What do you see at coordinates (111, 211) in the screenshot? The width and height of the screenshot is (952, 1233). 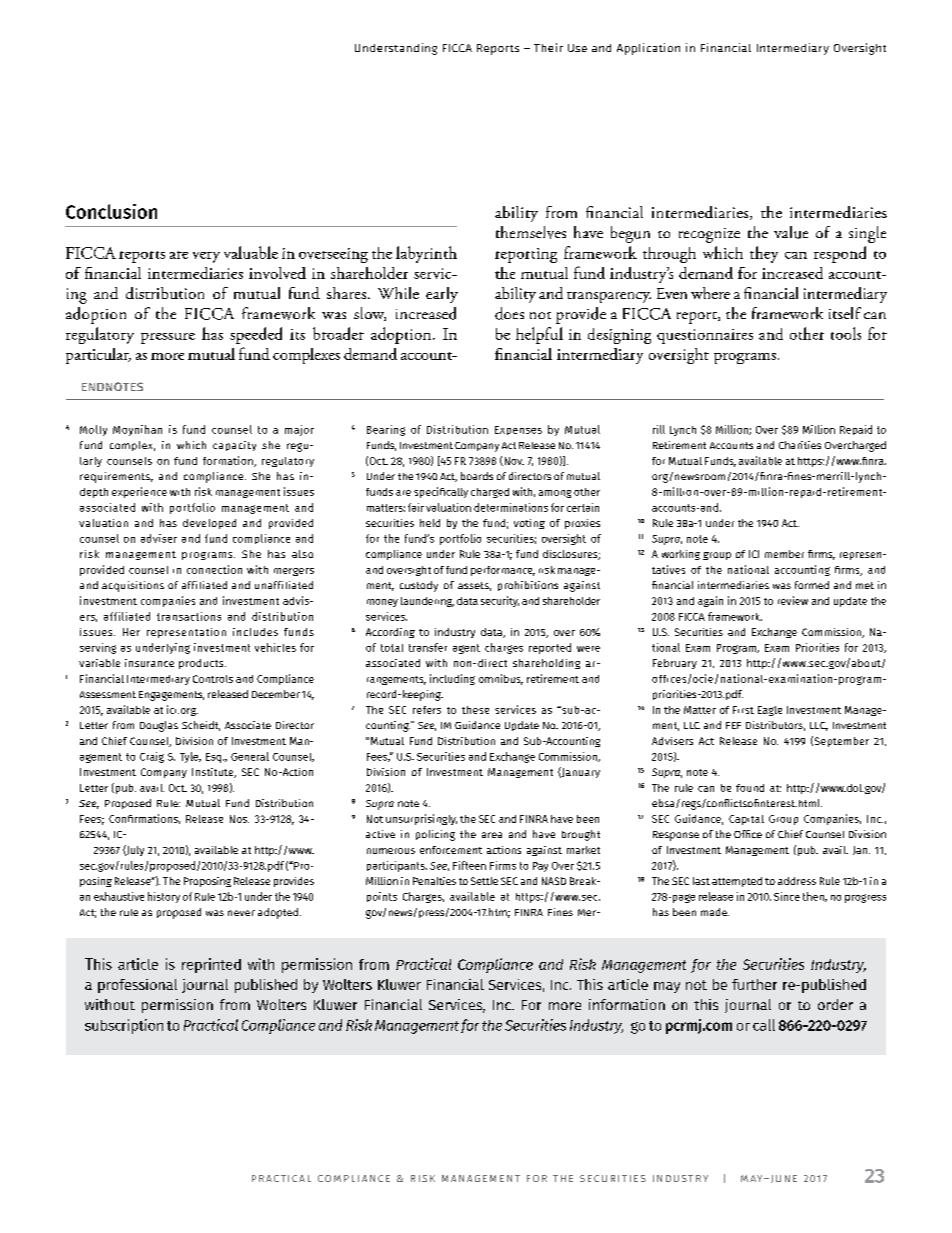 I see `Conclusion` at bounding box center [111, 211].
